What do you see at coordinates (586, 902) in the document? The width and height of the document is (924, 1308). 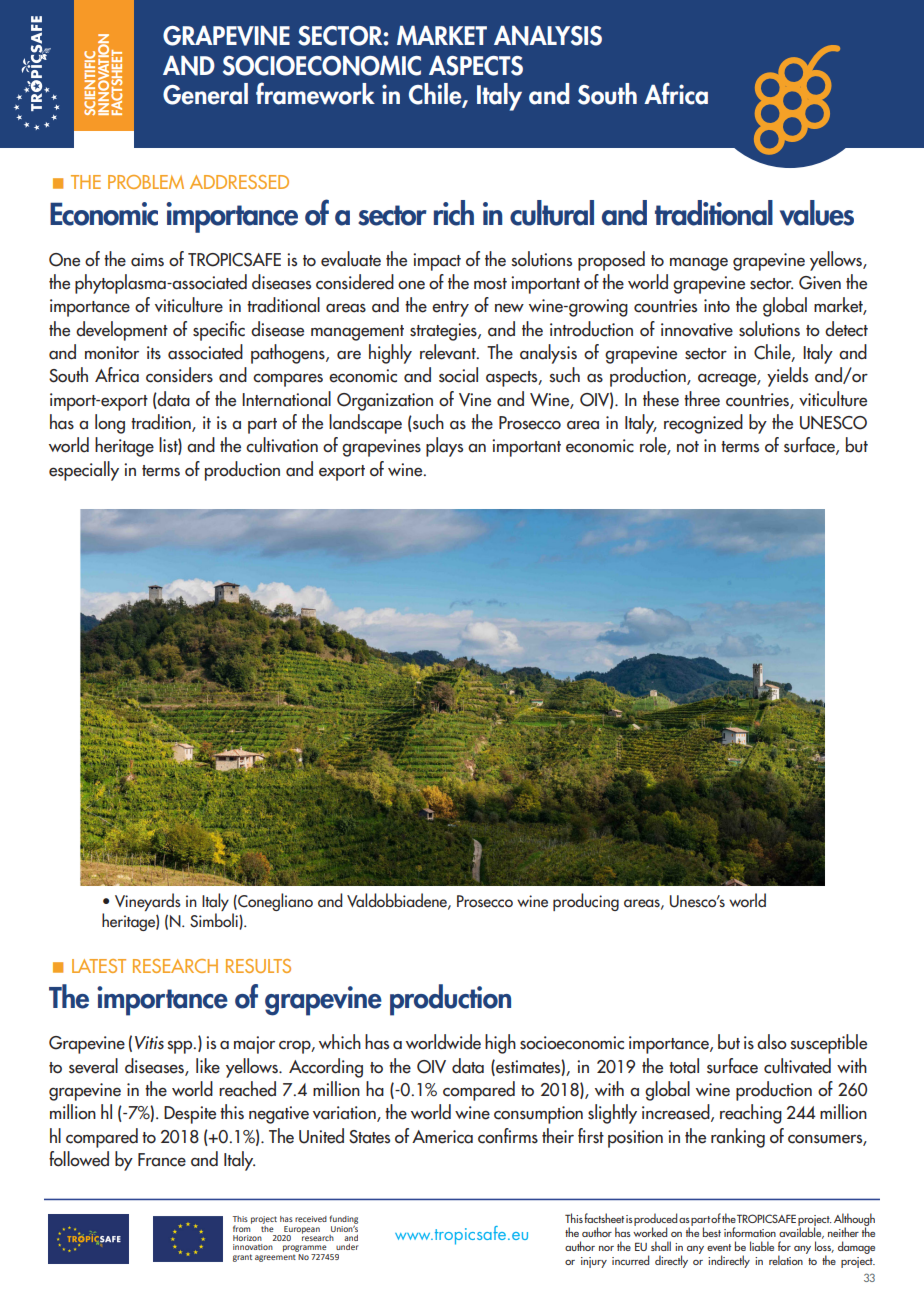 I see `producing` at bounding box center [586, 902].
